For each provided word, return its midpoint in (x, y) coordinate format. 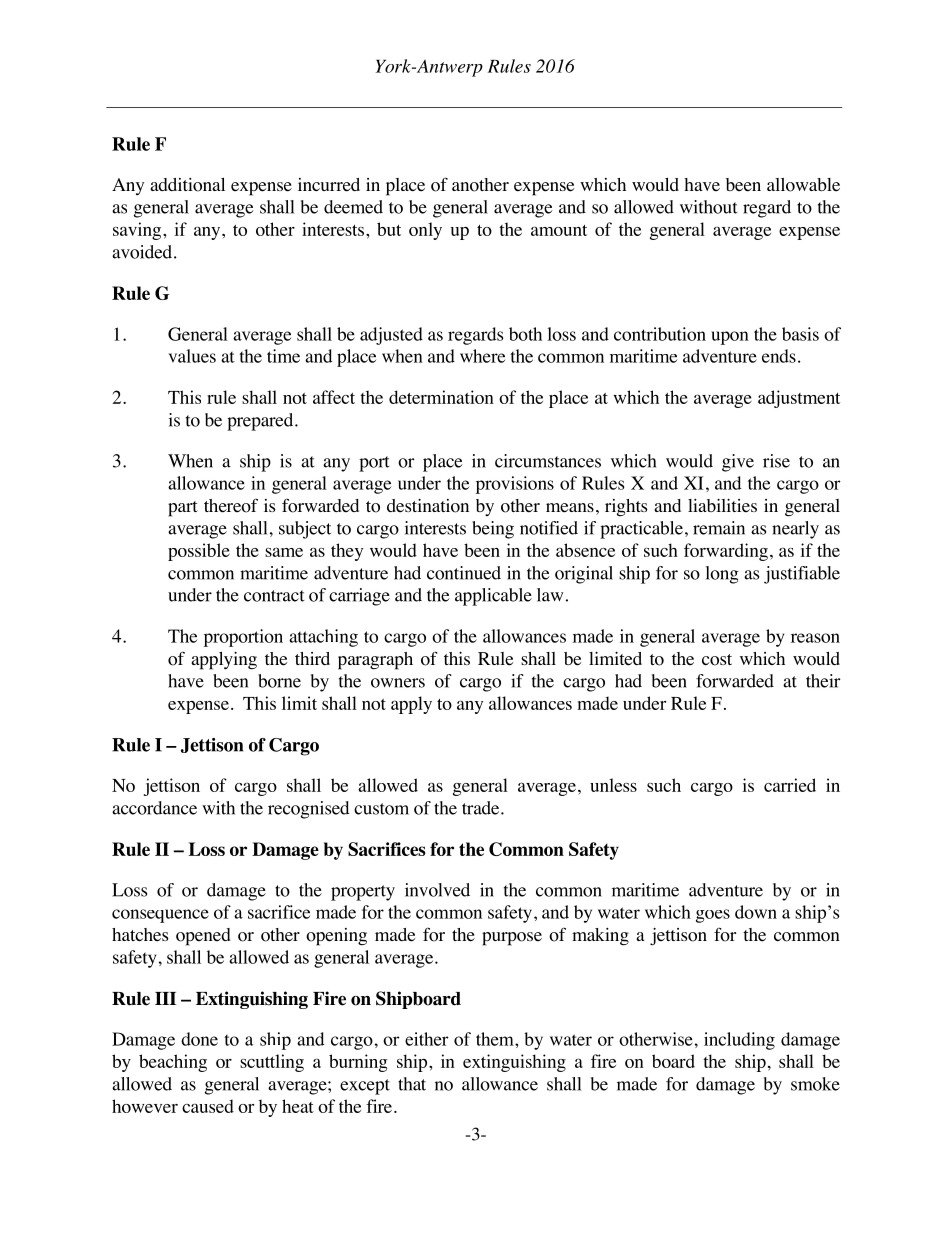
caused (208, 1106)
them (496, 1039)
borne (279, 681)
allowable (803, 185)
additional (187, 185)
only (425, 231)
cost (717, 660)
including (739, 1041)
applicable (493, 597)
